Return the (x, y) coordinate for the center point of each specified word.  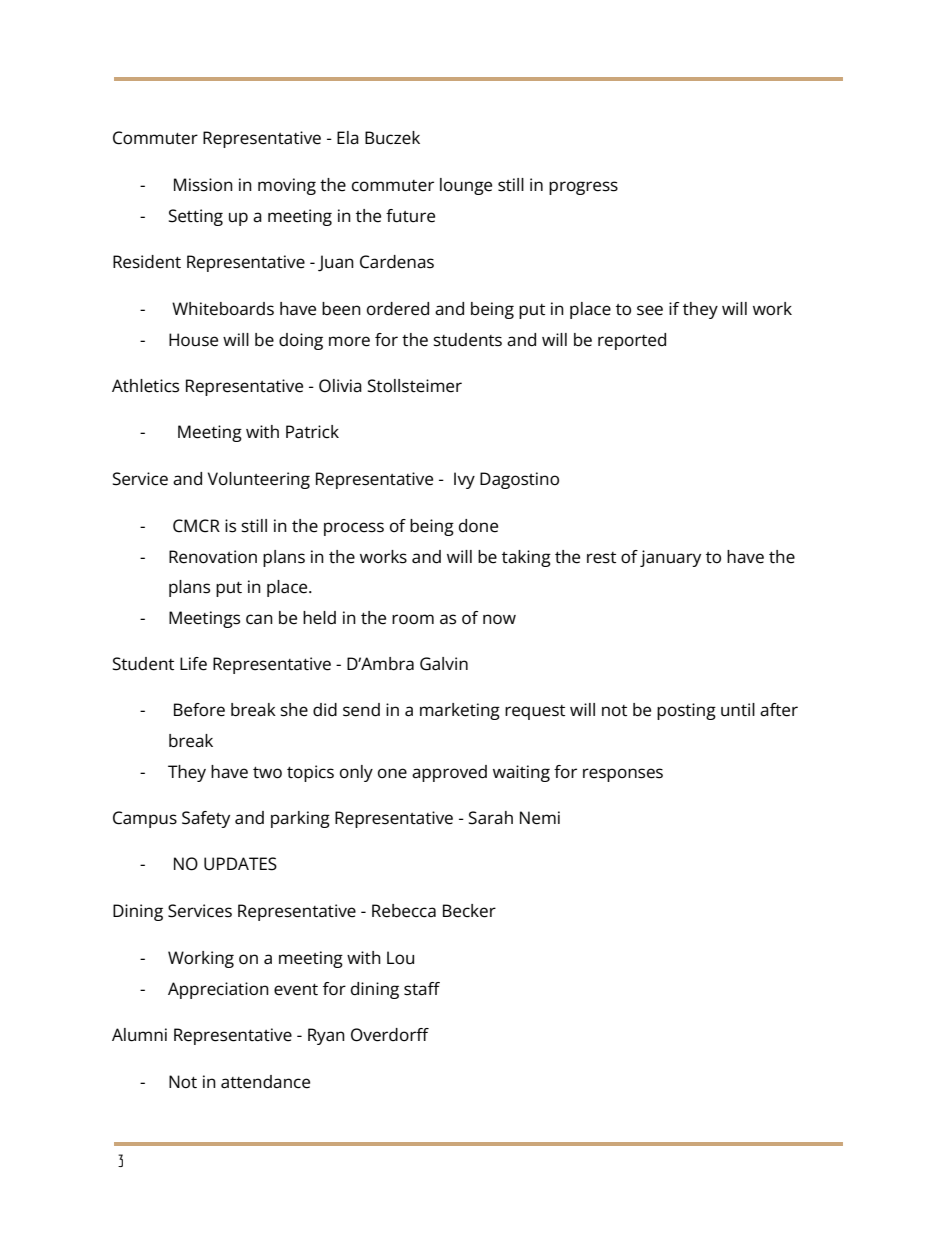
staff (422, 989)
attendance (265, 1082)
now (499, 619)
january (670, 558)
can (259, 619)
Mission (203, 185)
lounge (466, 186)
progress (583, 188)
